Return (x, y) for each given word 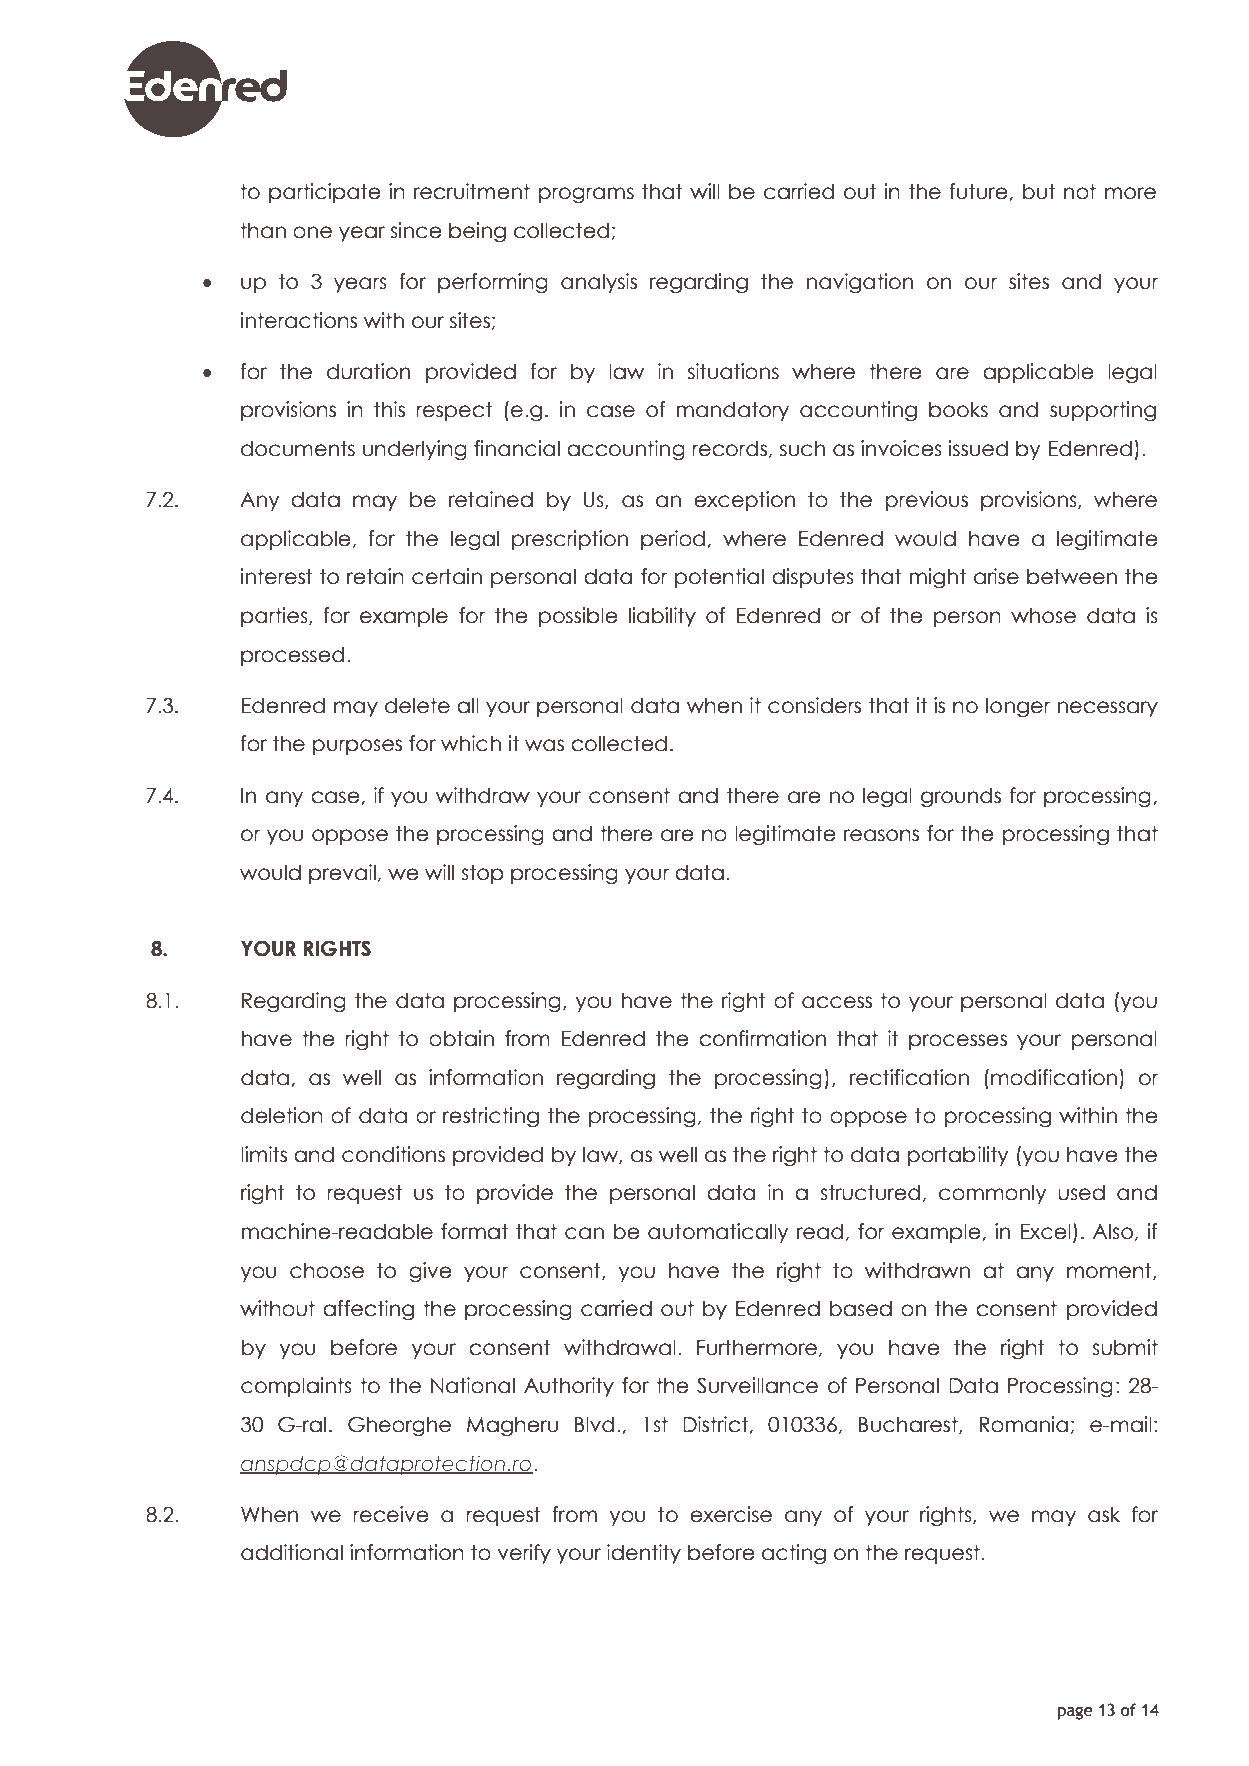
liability (662, 617)
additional (292, 1552)
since (416, 230)
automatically (718, 1233)
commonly (992, 1194)
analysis (599, 283)
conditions (393, 1154)
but (1039, 191)
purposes (357, 747)
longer (1018, 707)
